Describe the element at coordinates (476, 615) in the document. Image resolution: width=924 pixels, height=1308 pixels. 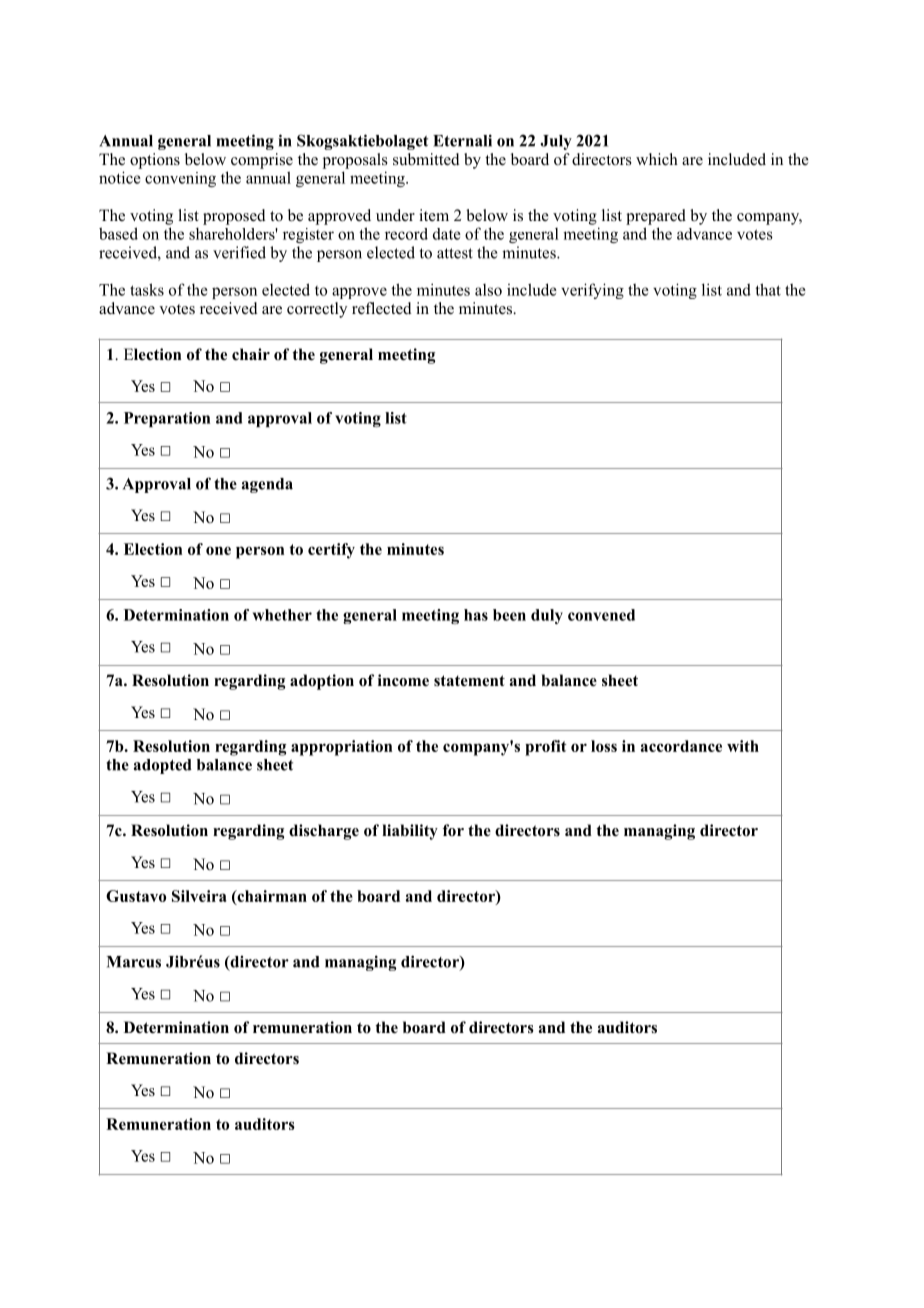
I see `has` at that location.
